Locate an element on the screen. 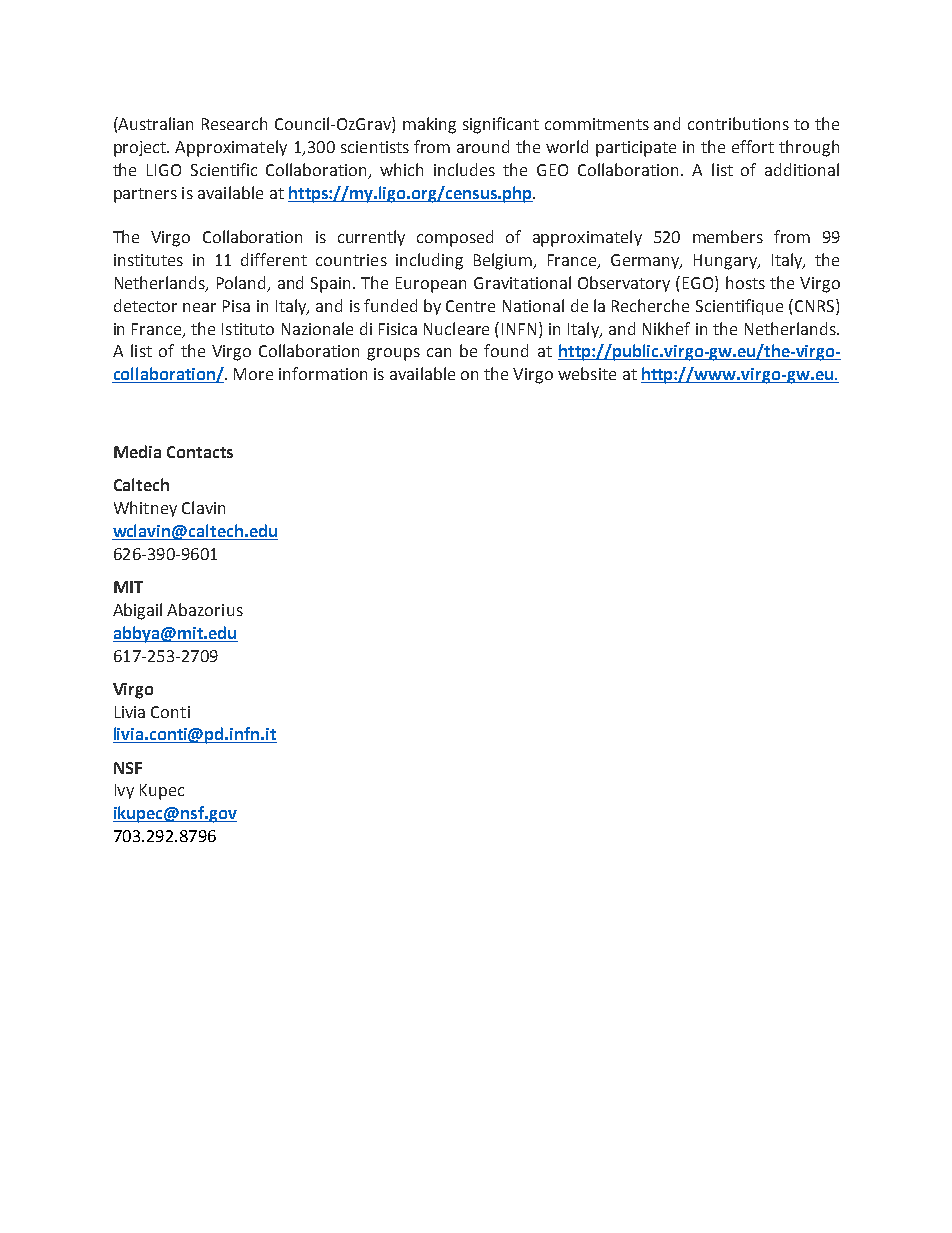  effort is located at coordinates (753, 146).
